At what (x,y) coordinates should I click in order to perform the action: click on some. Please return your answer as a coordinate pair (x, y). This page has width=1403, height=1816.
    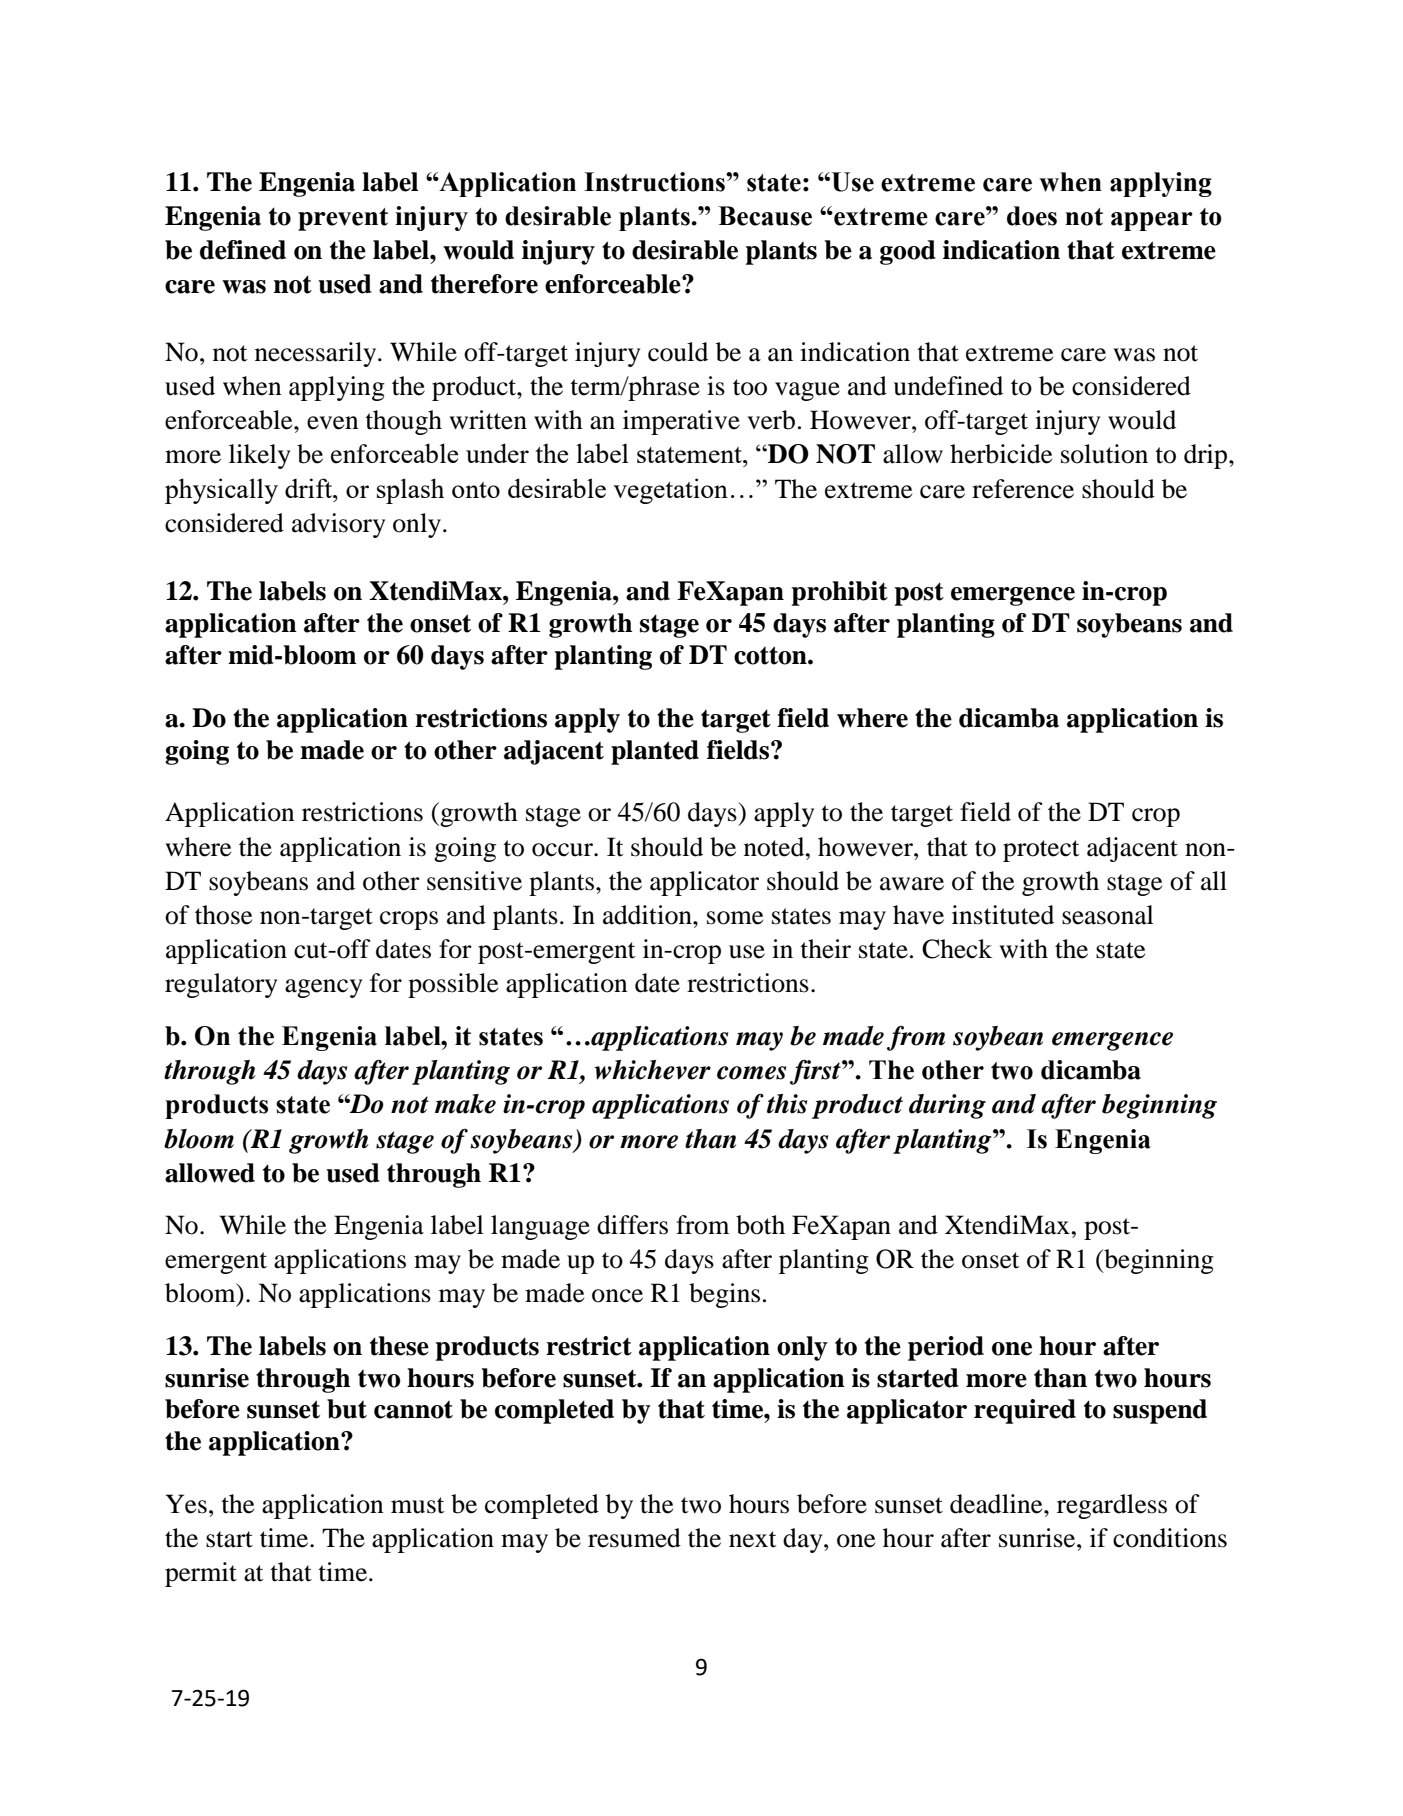
    Looking at the image, I should click on (735, 918).
